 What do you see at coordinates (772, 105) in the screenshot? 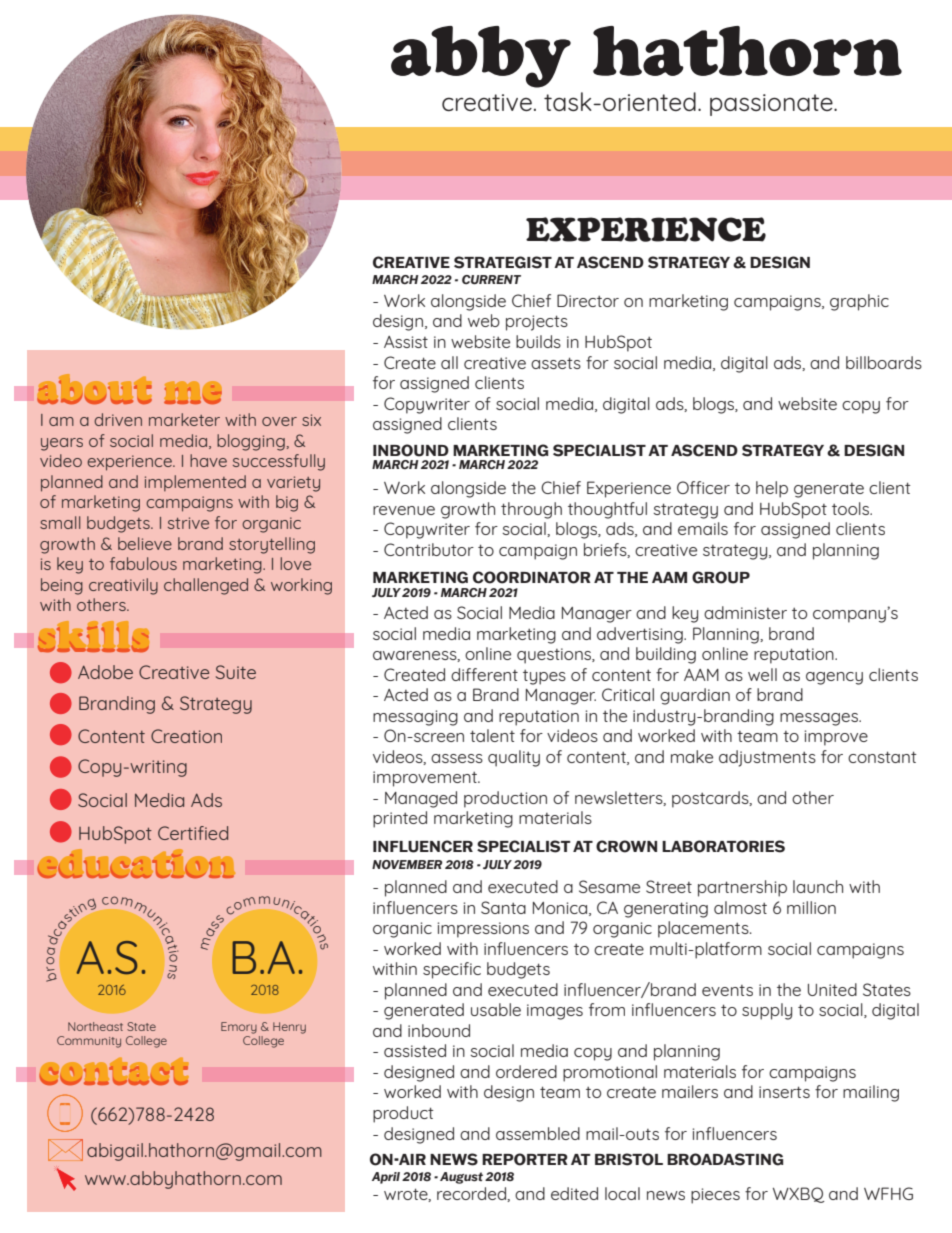
I see `passionate` at bounding box center [772, 105].
